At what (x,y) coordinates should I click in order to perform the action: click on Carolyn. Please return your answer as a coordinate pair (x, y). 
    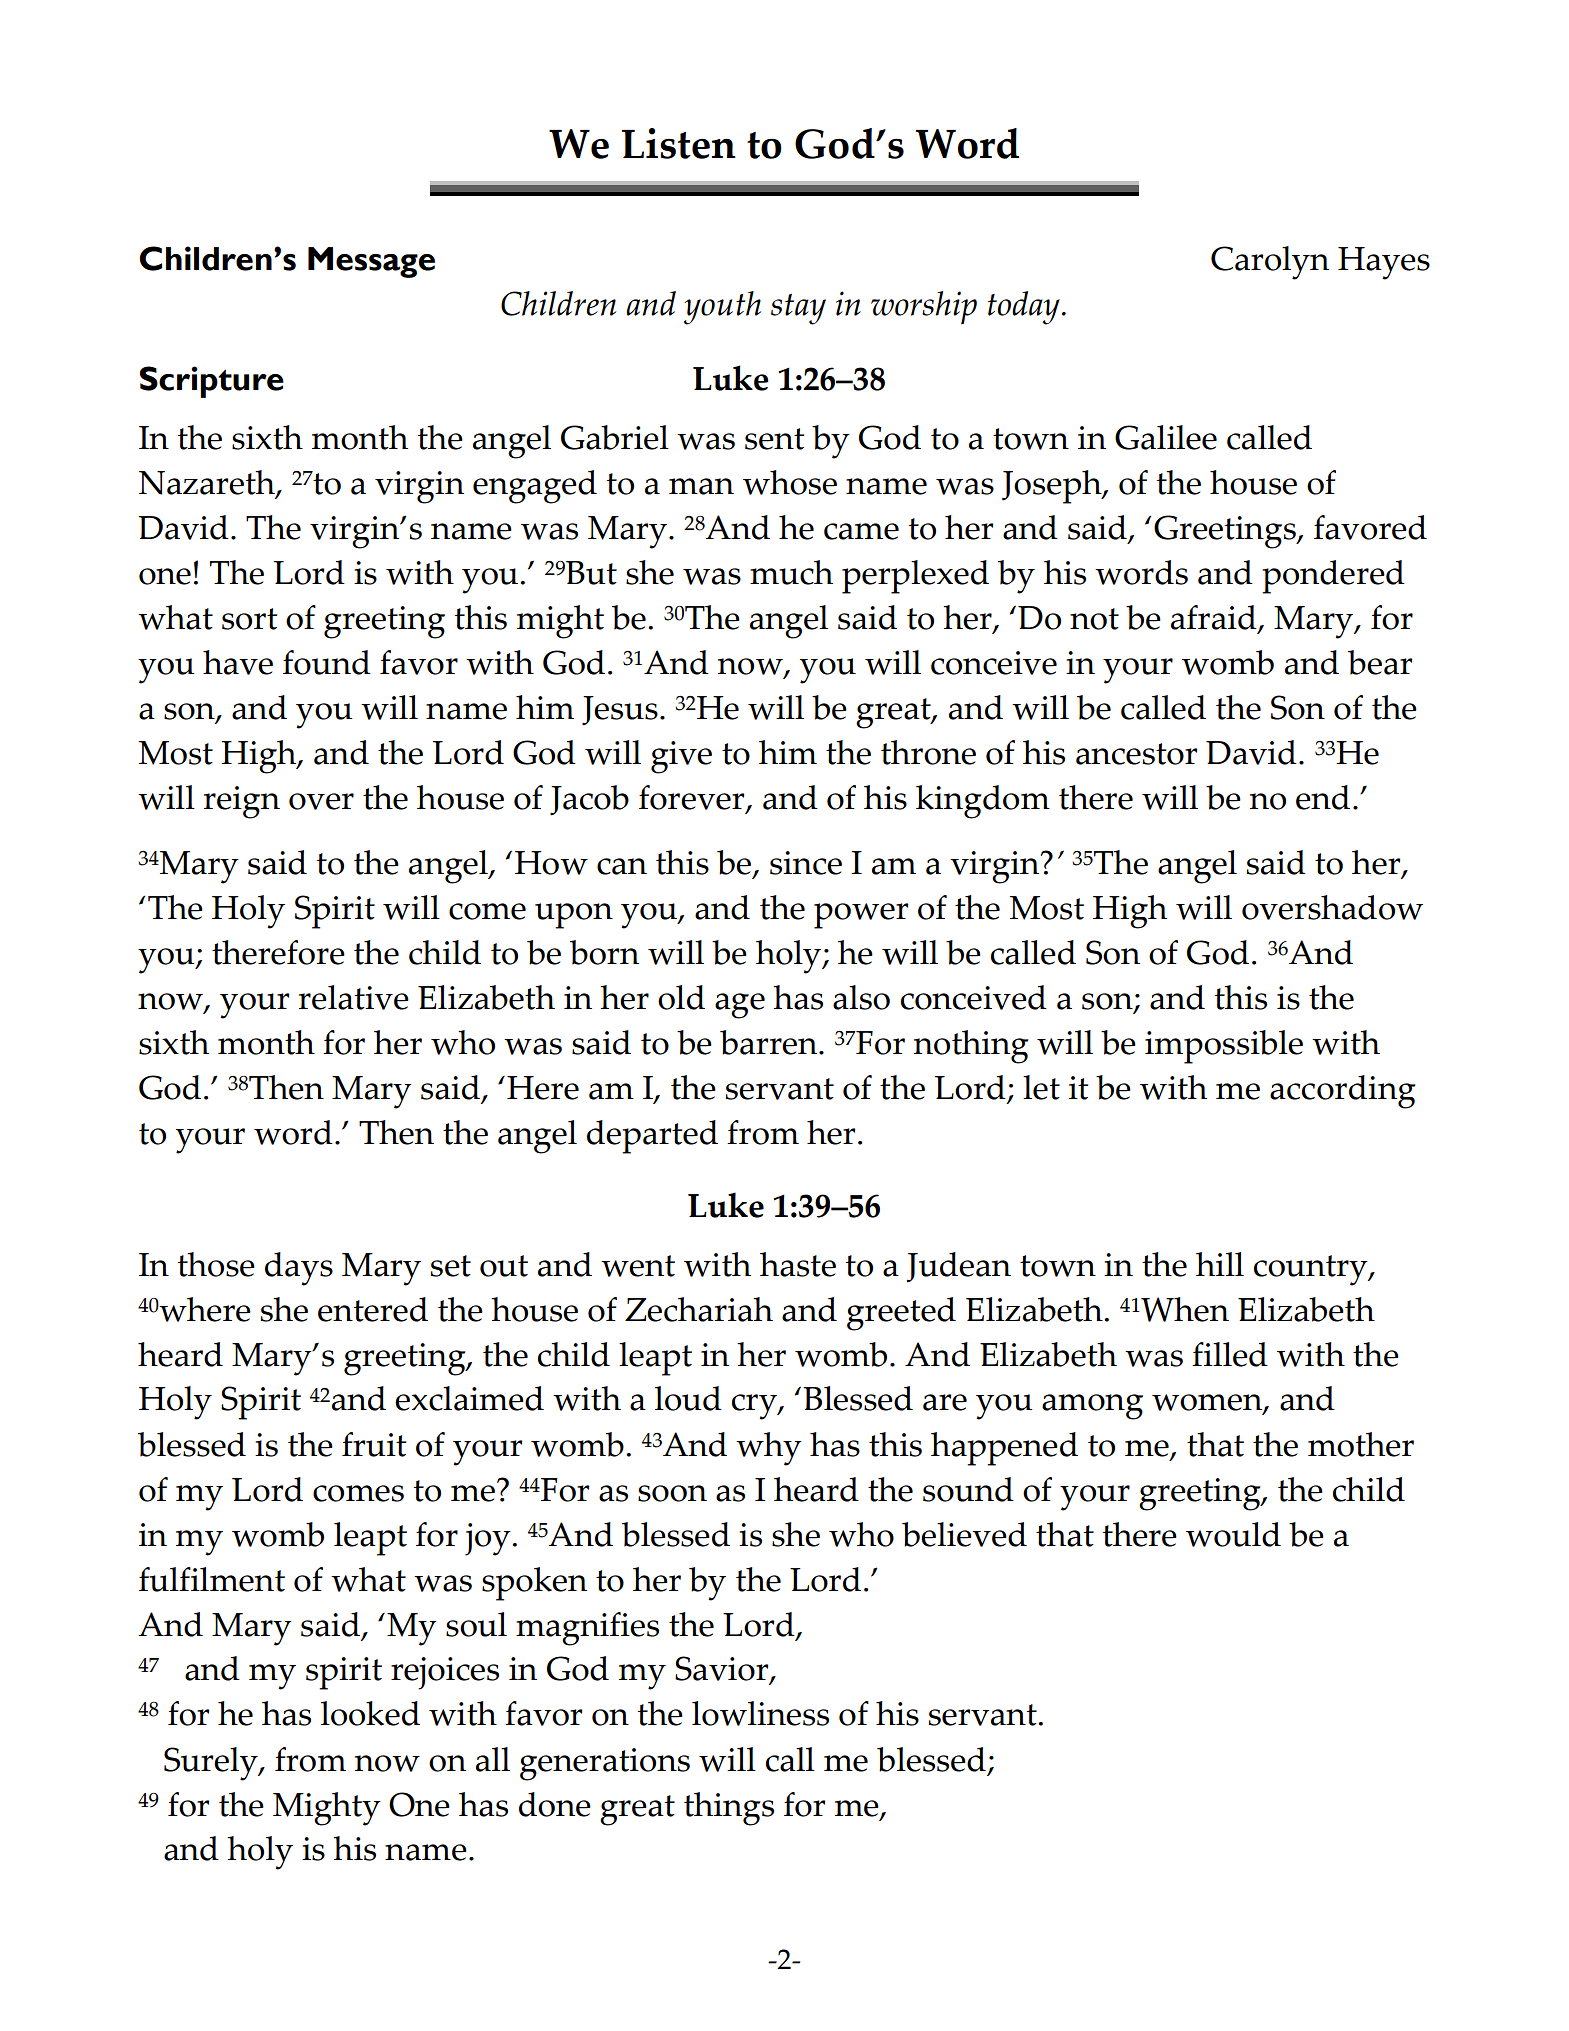
    Looking at the image, I should click on (1270, 263).
